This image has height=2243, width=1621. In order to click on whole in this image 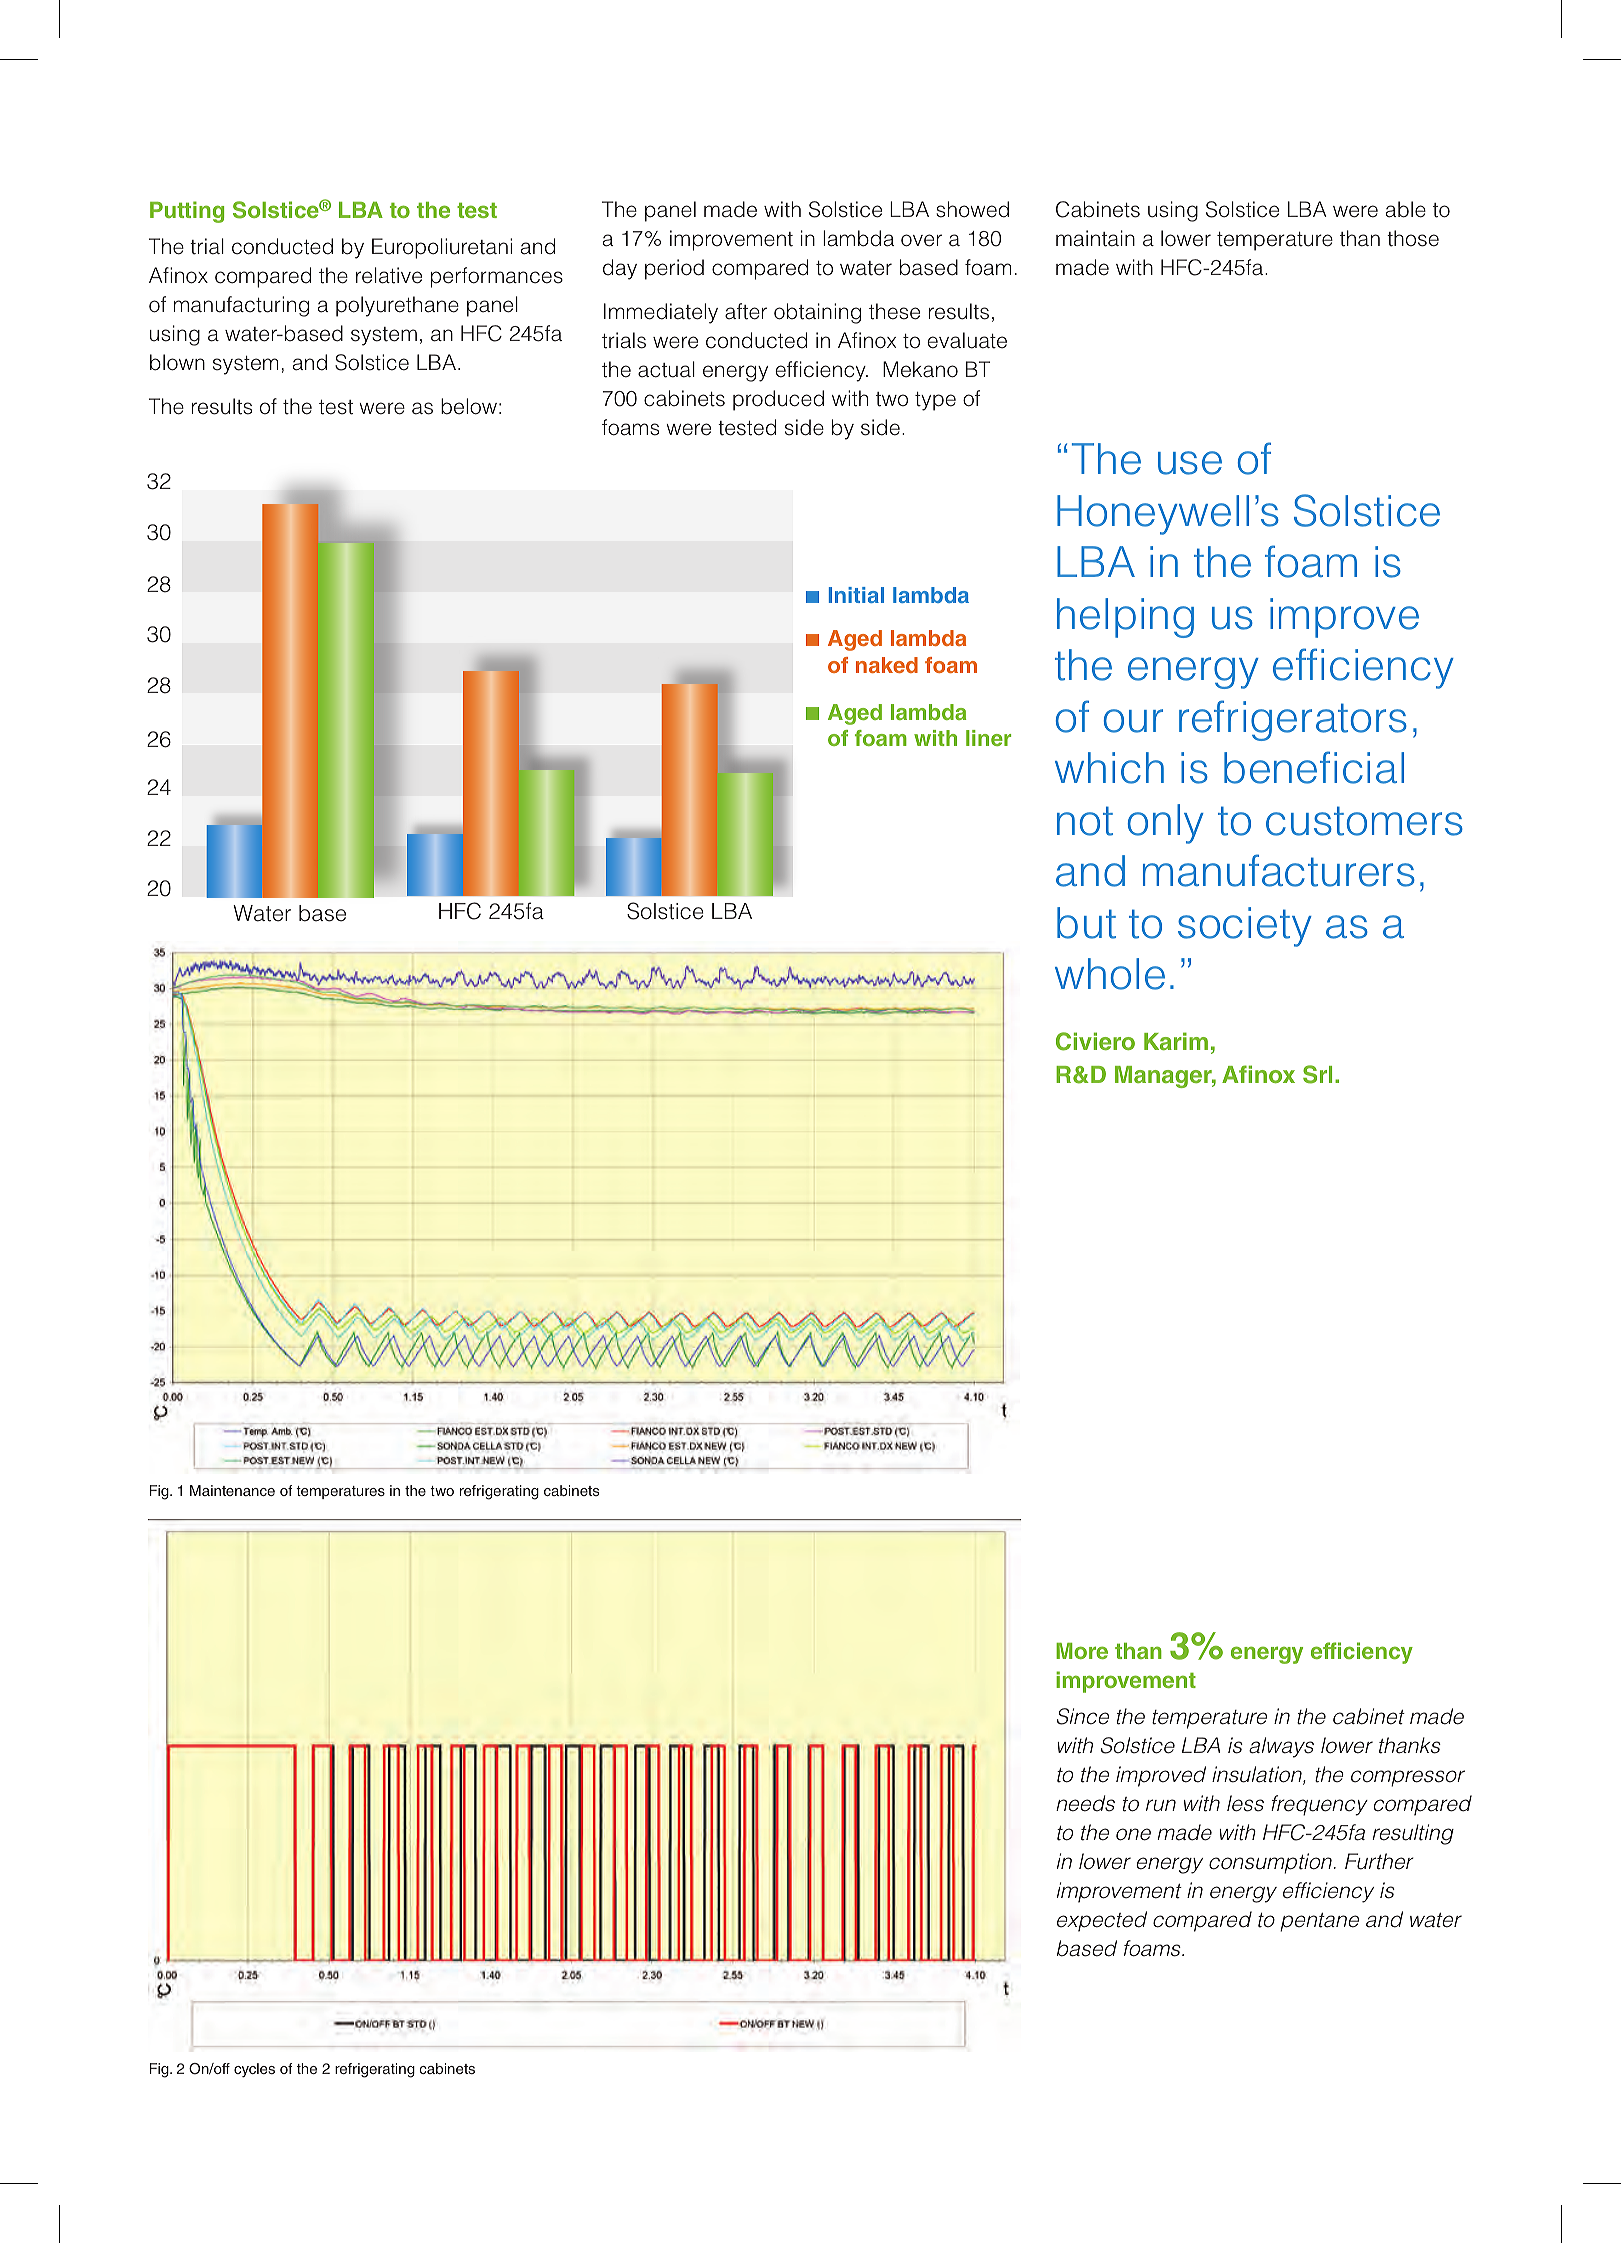, I will do `click(1110, 974)`.
